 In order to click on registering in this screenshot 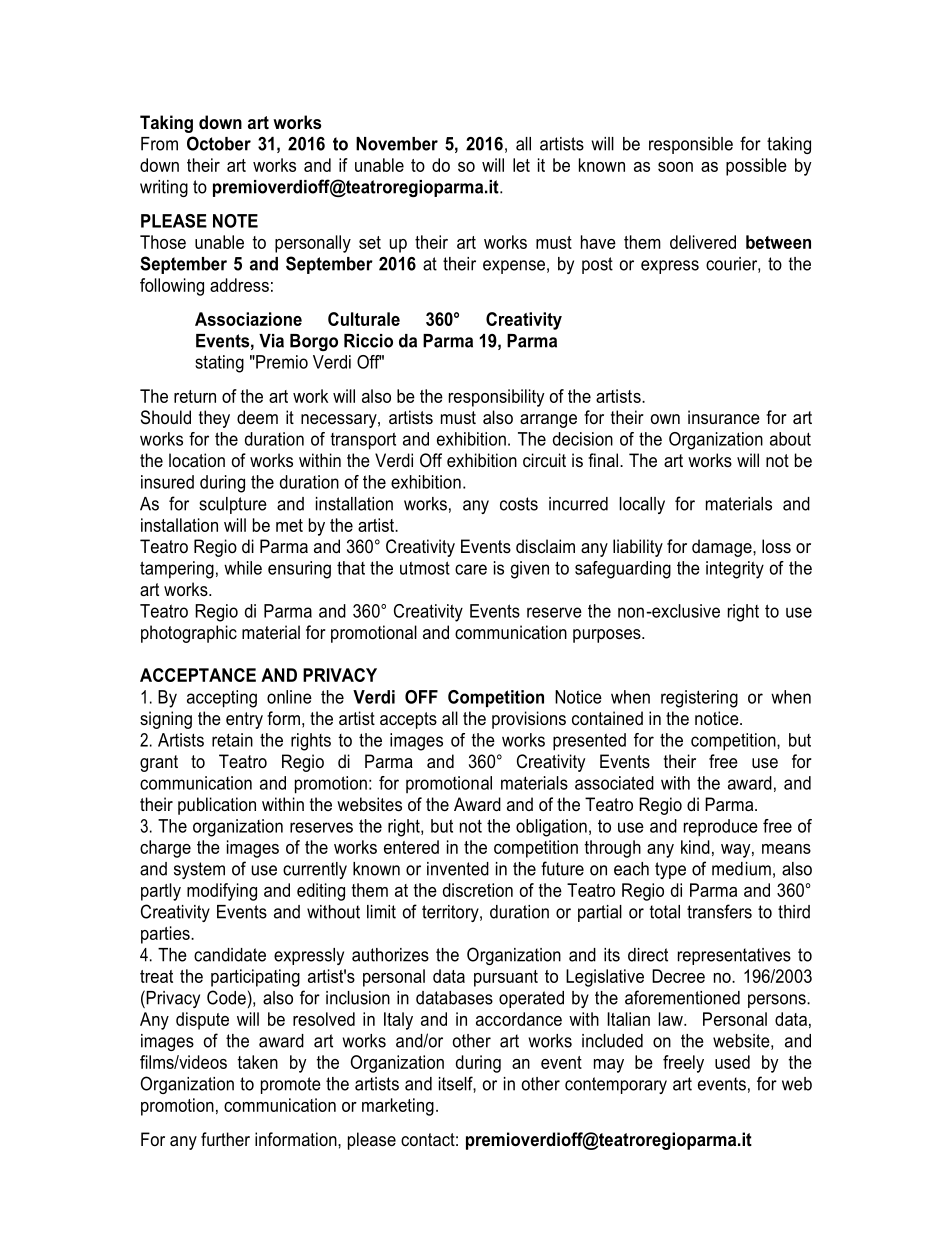, I will do `click(699, 699)`.
